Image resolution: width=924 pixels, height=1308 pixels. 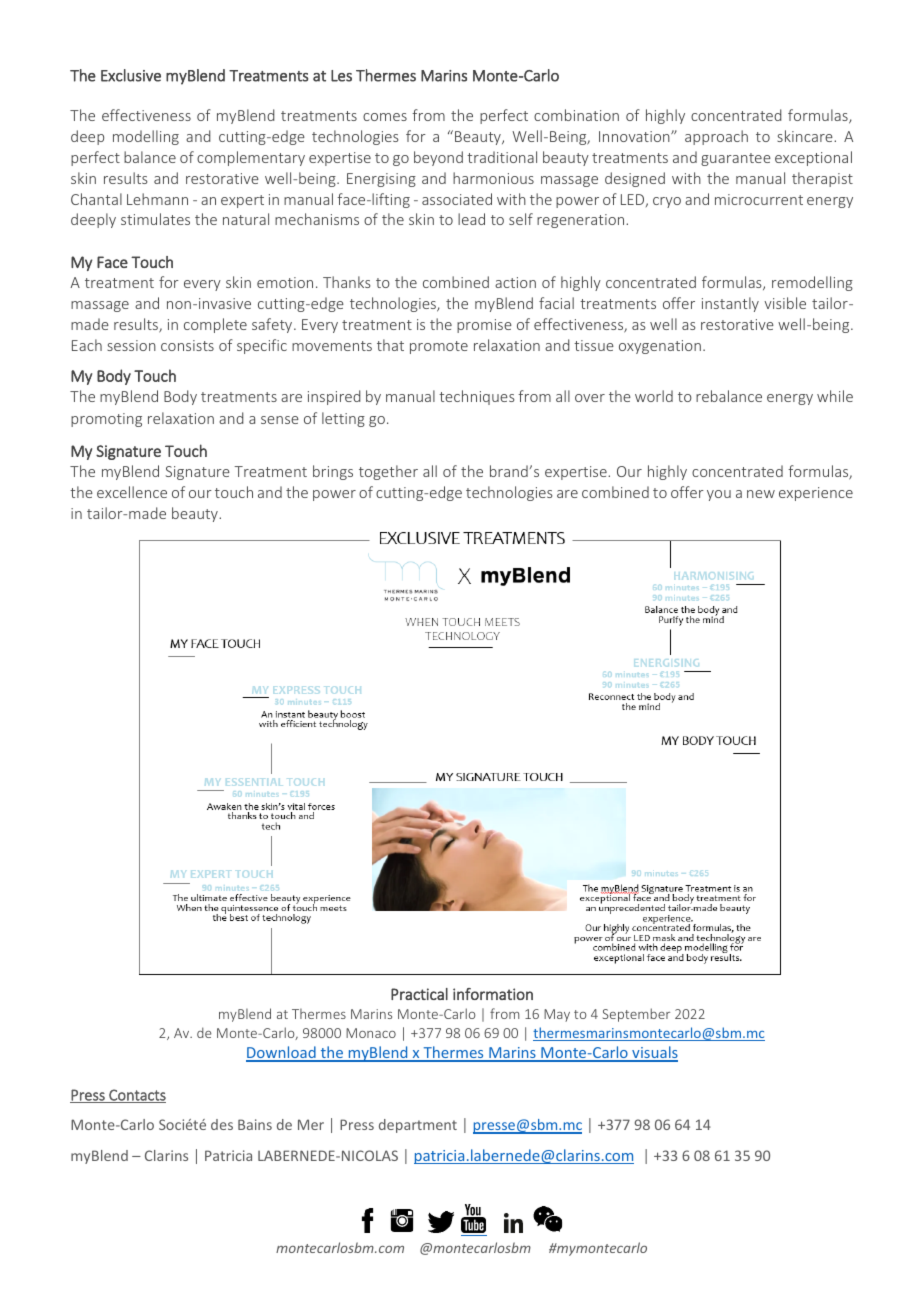 I want to click on Contacts, so click(x=136, y=1096).
